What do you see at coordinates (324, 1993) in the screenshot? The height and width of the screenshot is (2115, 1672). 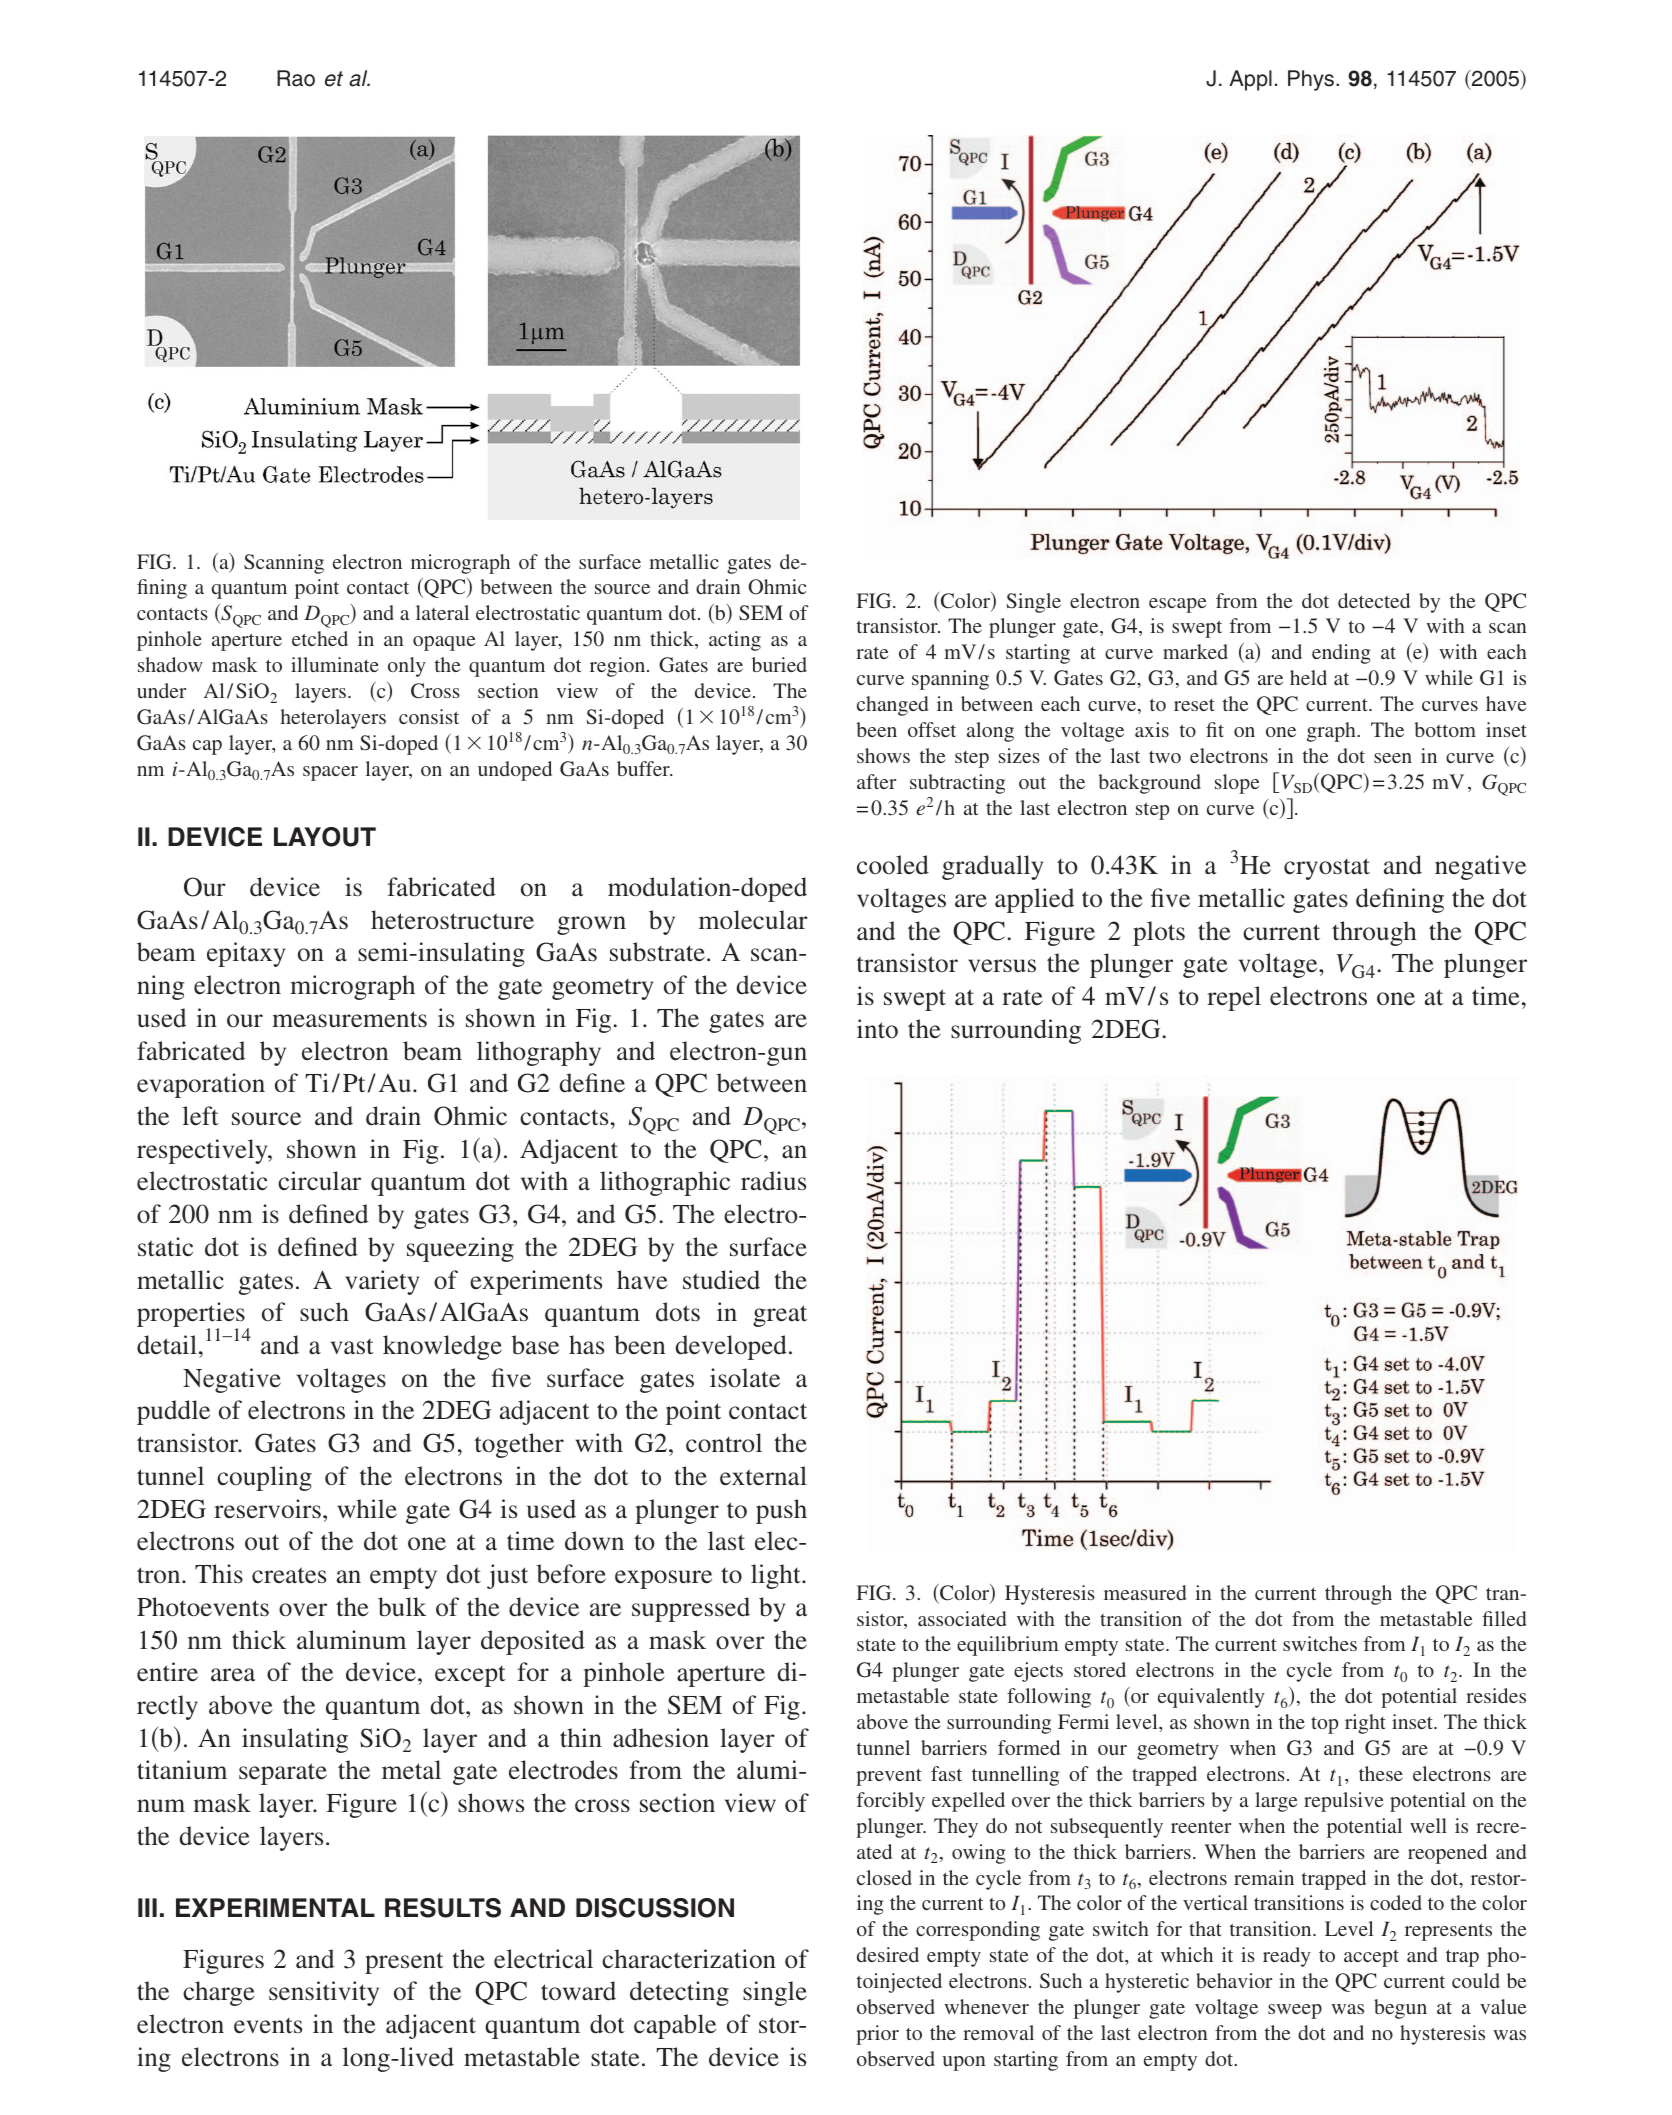 I see `sensitivity` at bounding box center [324, 1993].
